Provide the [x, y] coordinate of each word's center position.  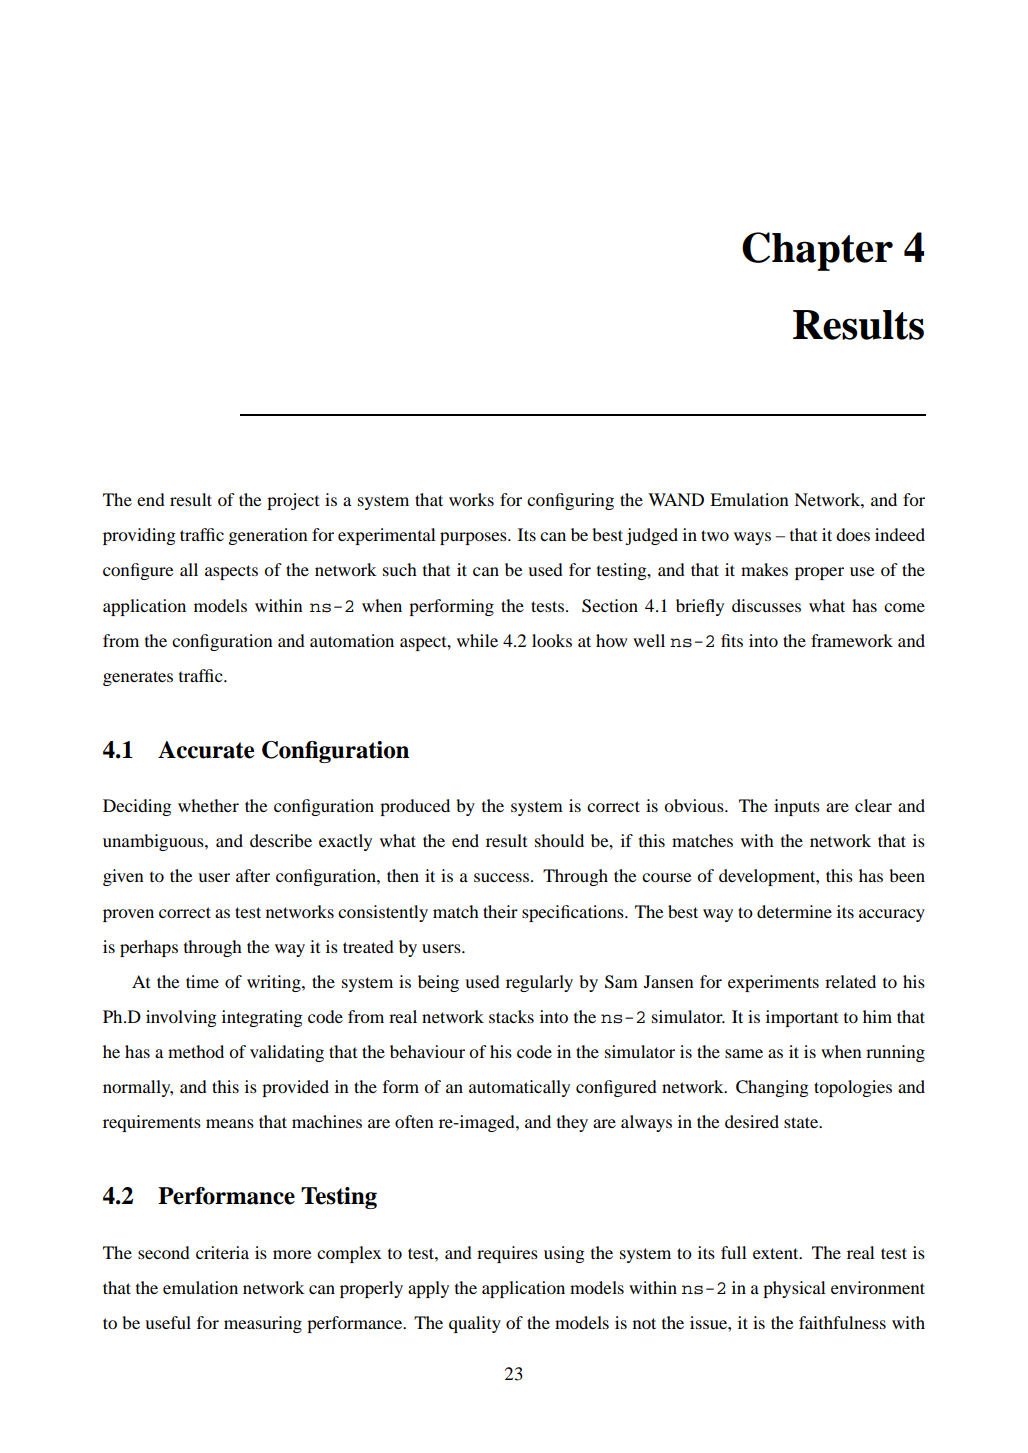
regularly [539, 983]
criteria [222, 1252]
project [293, 501]
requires [507, 1254]
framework [852, 640]
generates [138, 678]
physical [794, 1289]
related [850, 981]
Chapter [817, 251]
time [202, 981]
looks [552, 640]
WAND [676, 499]
